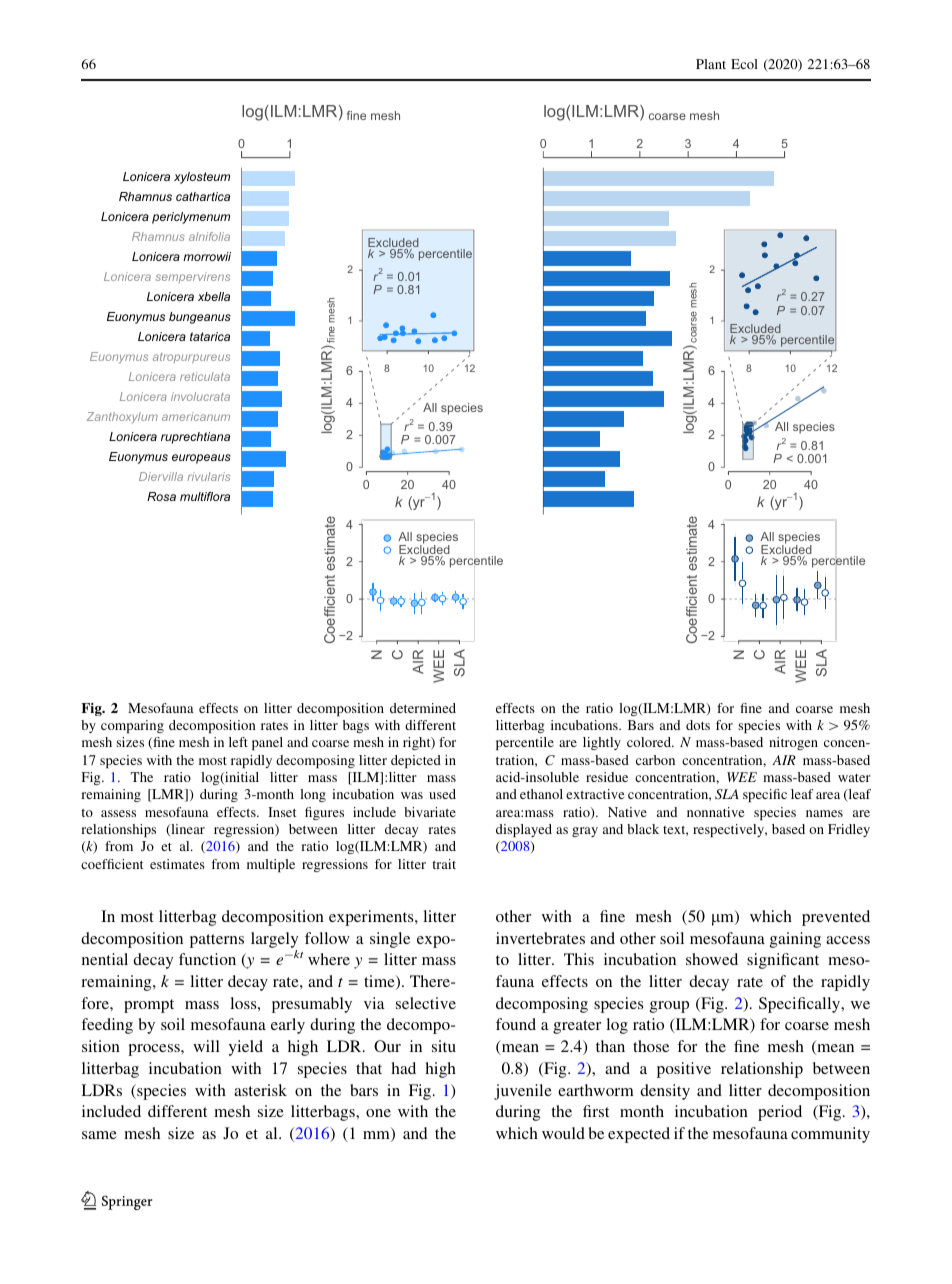 This screenshot has width=952, height=1284. Describe the element at coordinates (698, 725) in the screenshot. I see `dots` at that location.
